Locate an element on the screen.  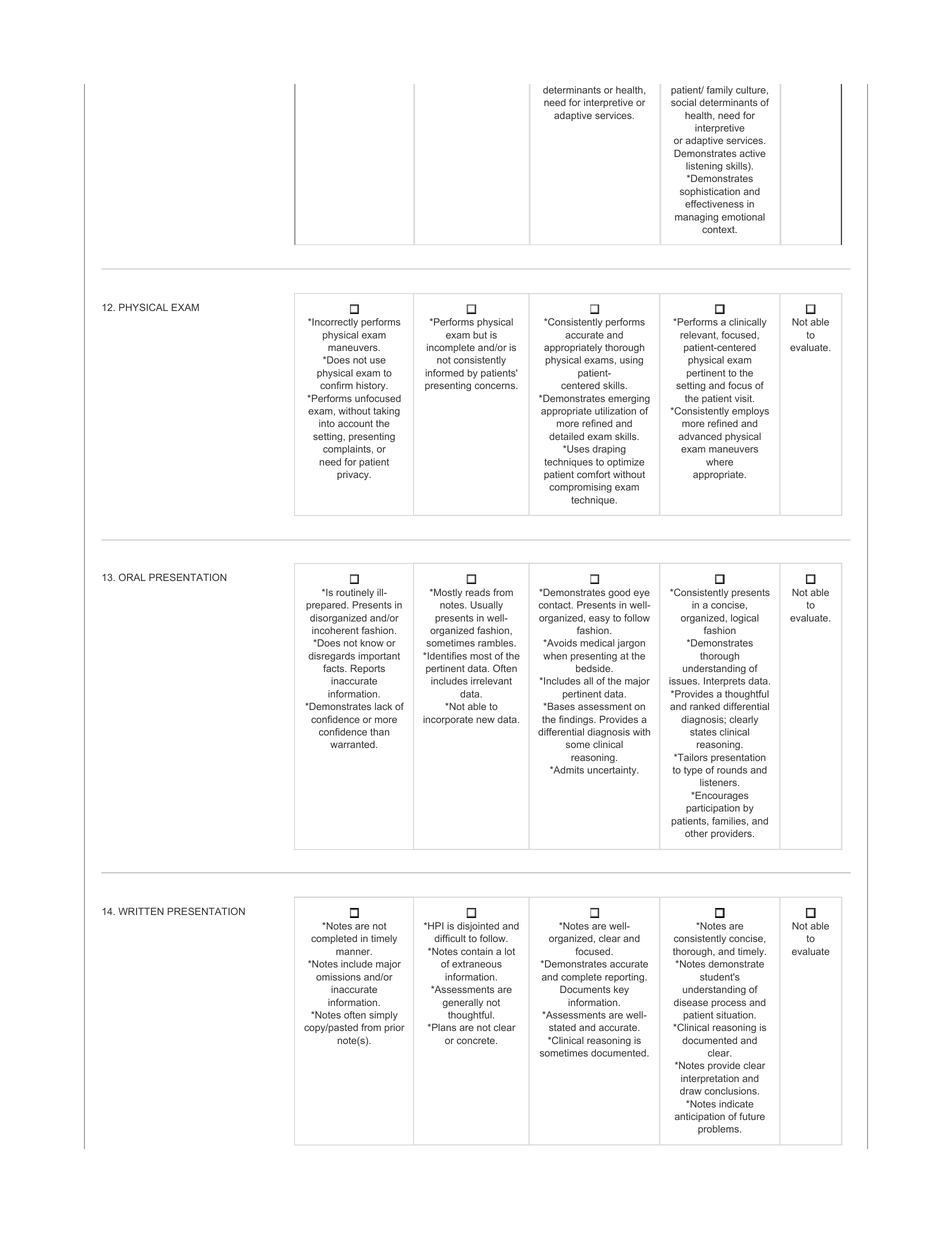
incorporate is located at coordinates (448, 720).
